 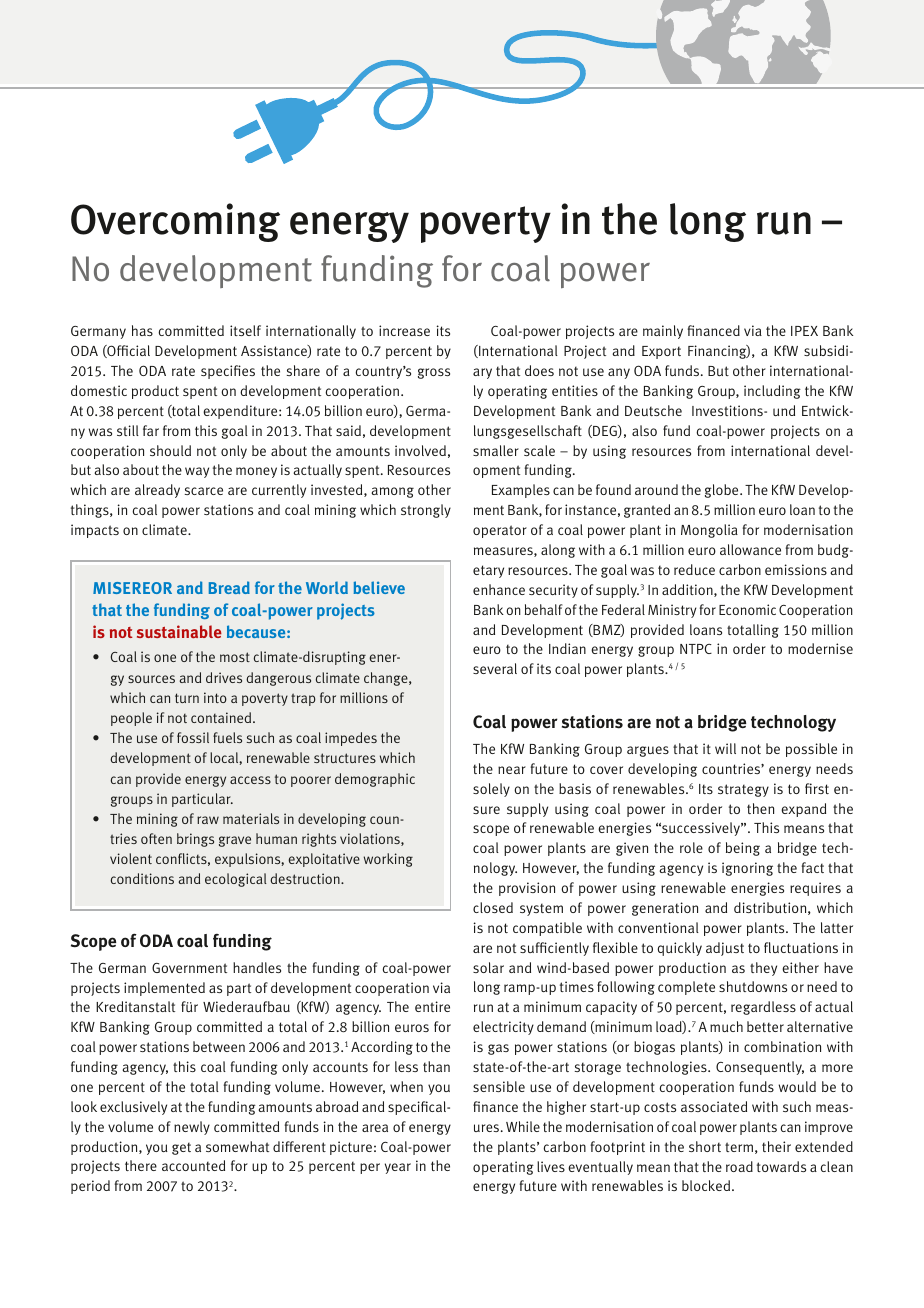 I want to click on Overcoming, so click(x=175, y=222).
